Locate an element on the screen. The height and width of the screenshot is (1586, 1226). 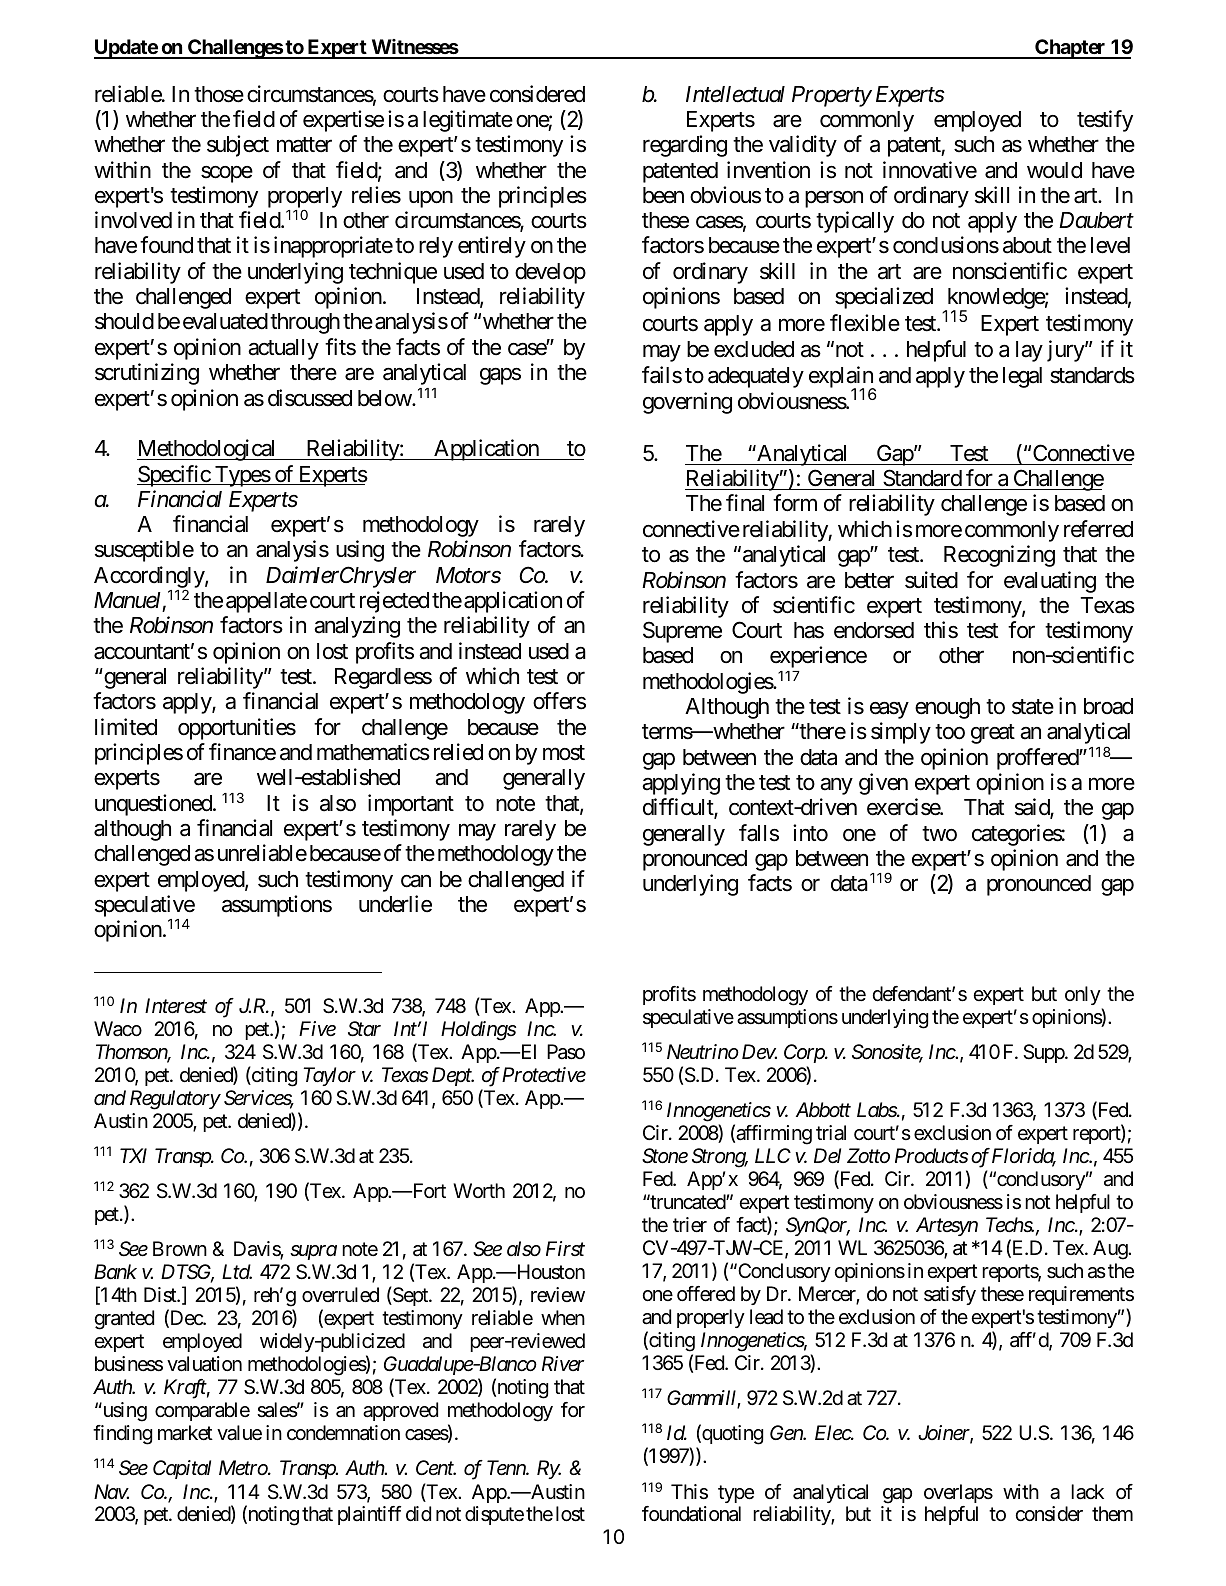
Chapter is located at coordinates (1070, 49).
